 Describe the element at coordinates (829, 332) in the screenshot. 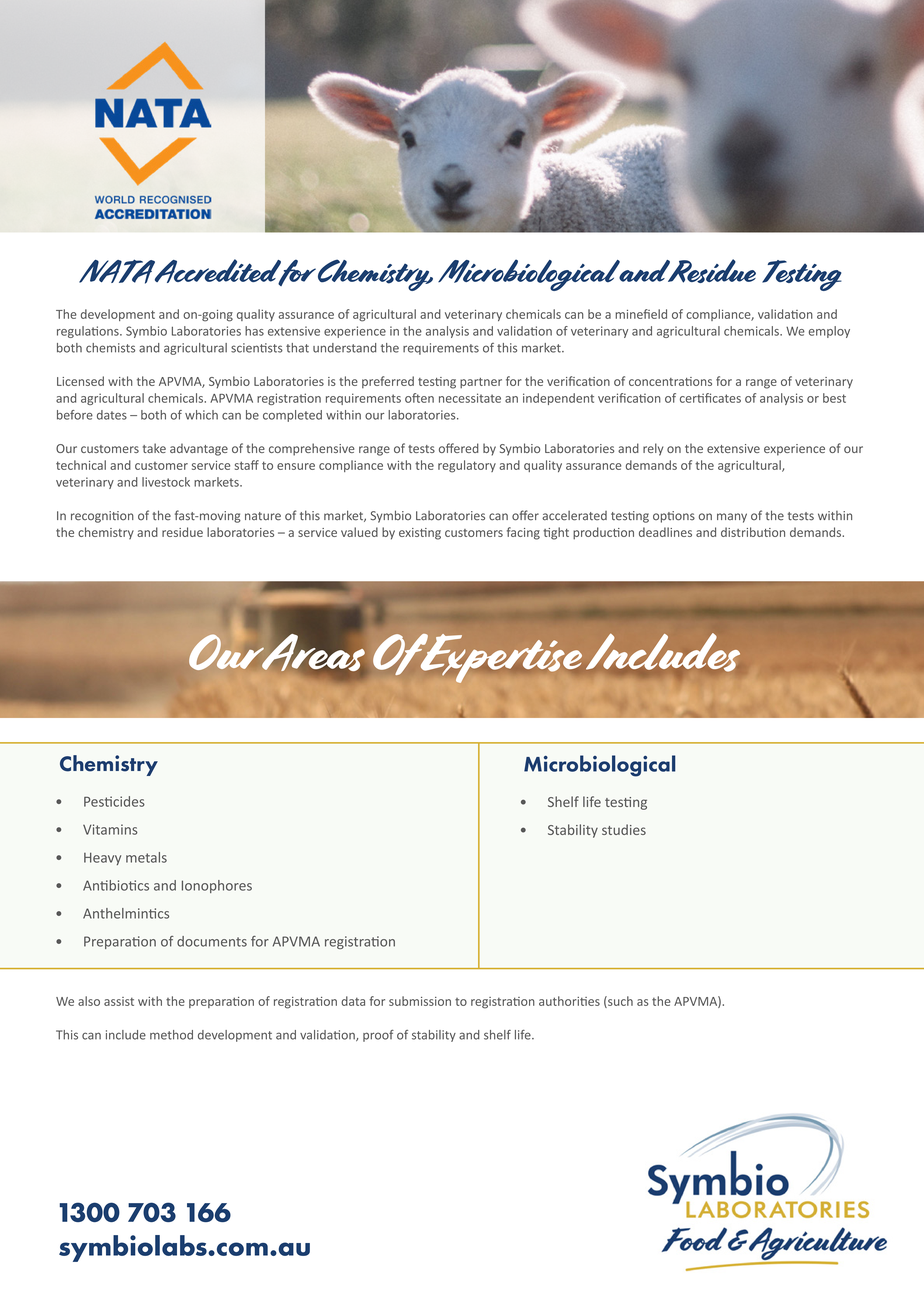

I see `employ` at that location.
